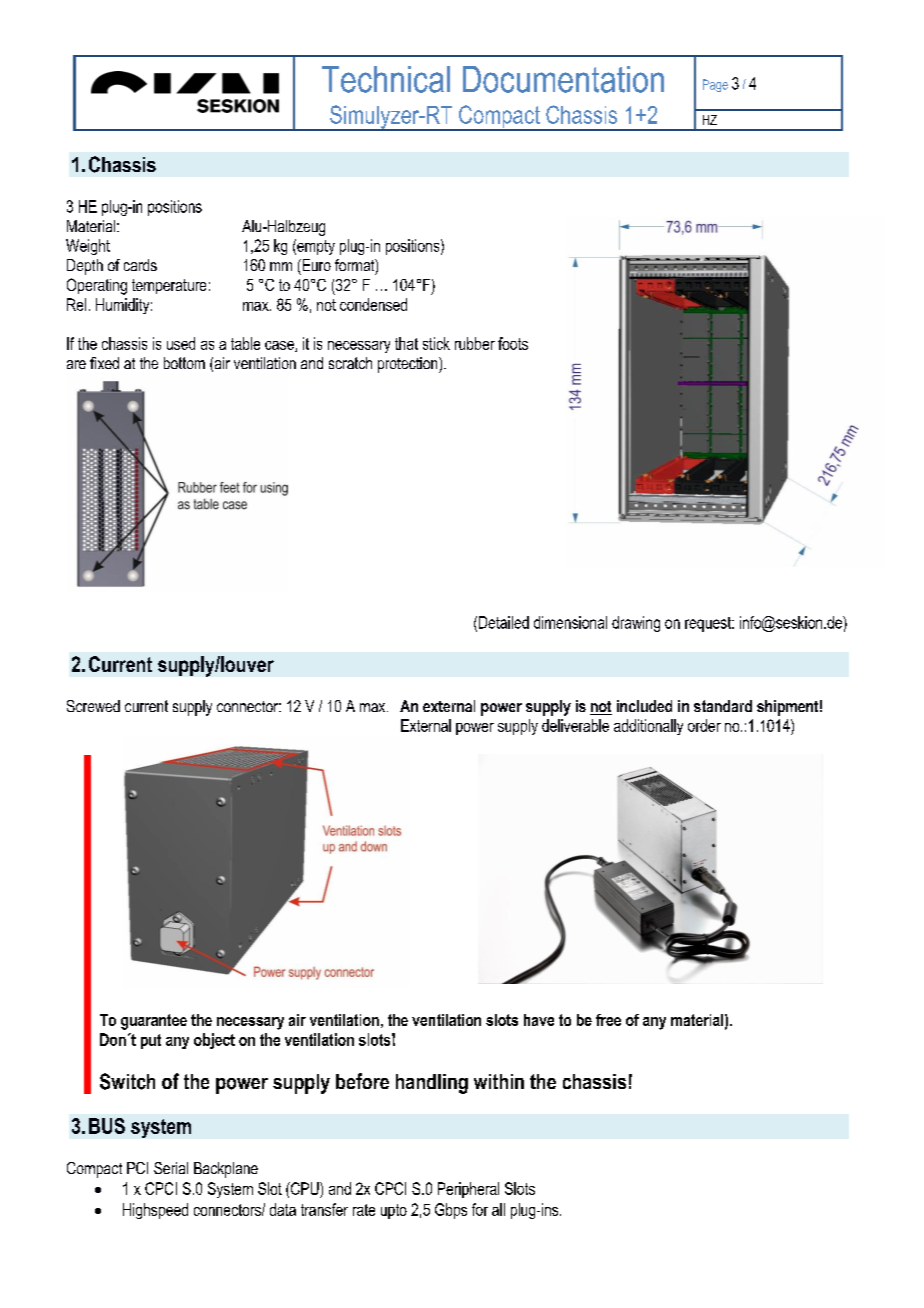 The width and height of the screenshot is (924, 1308). Describe the element at coordinates (468, 1190) in the screenshot. I see `Peripheral` at that location.
